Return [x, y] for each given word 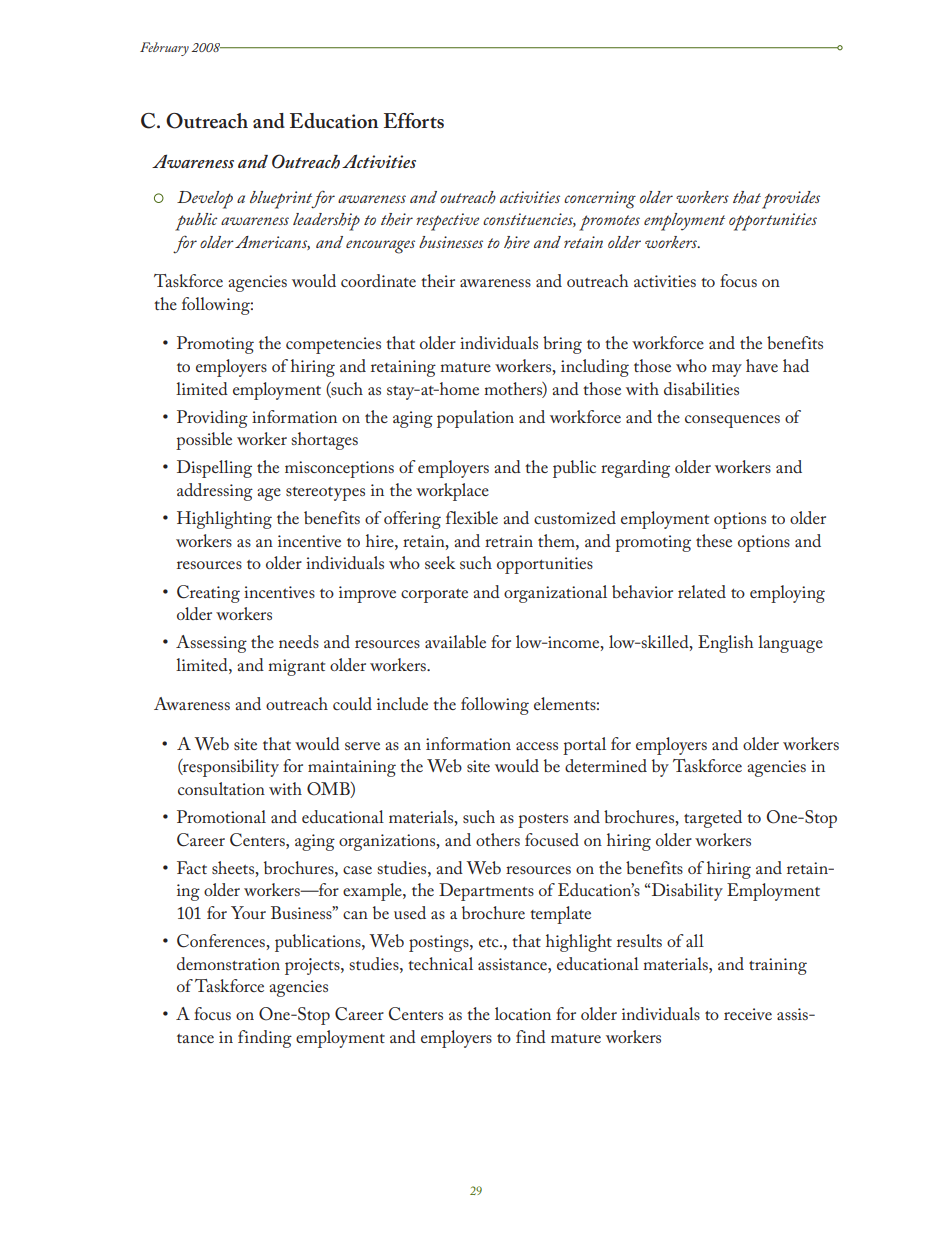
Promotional [221, 816]
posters [543, 821]
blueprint [282, 200]
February [164, 49]
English [725, 644]
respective [448, 222]
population [475, 419]
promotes [609, 223]
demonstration [228, 963]
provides [791, 200]
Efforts [414, 121]
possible [204, 441]
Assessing [211, 644]
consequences [732, 421]
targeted [713, 819]
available [455, 641]
